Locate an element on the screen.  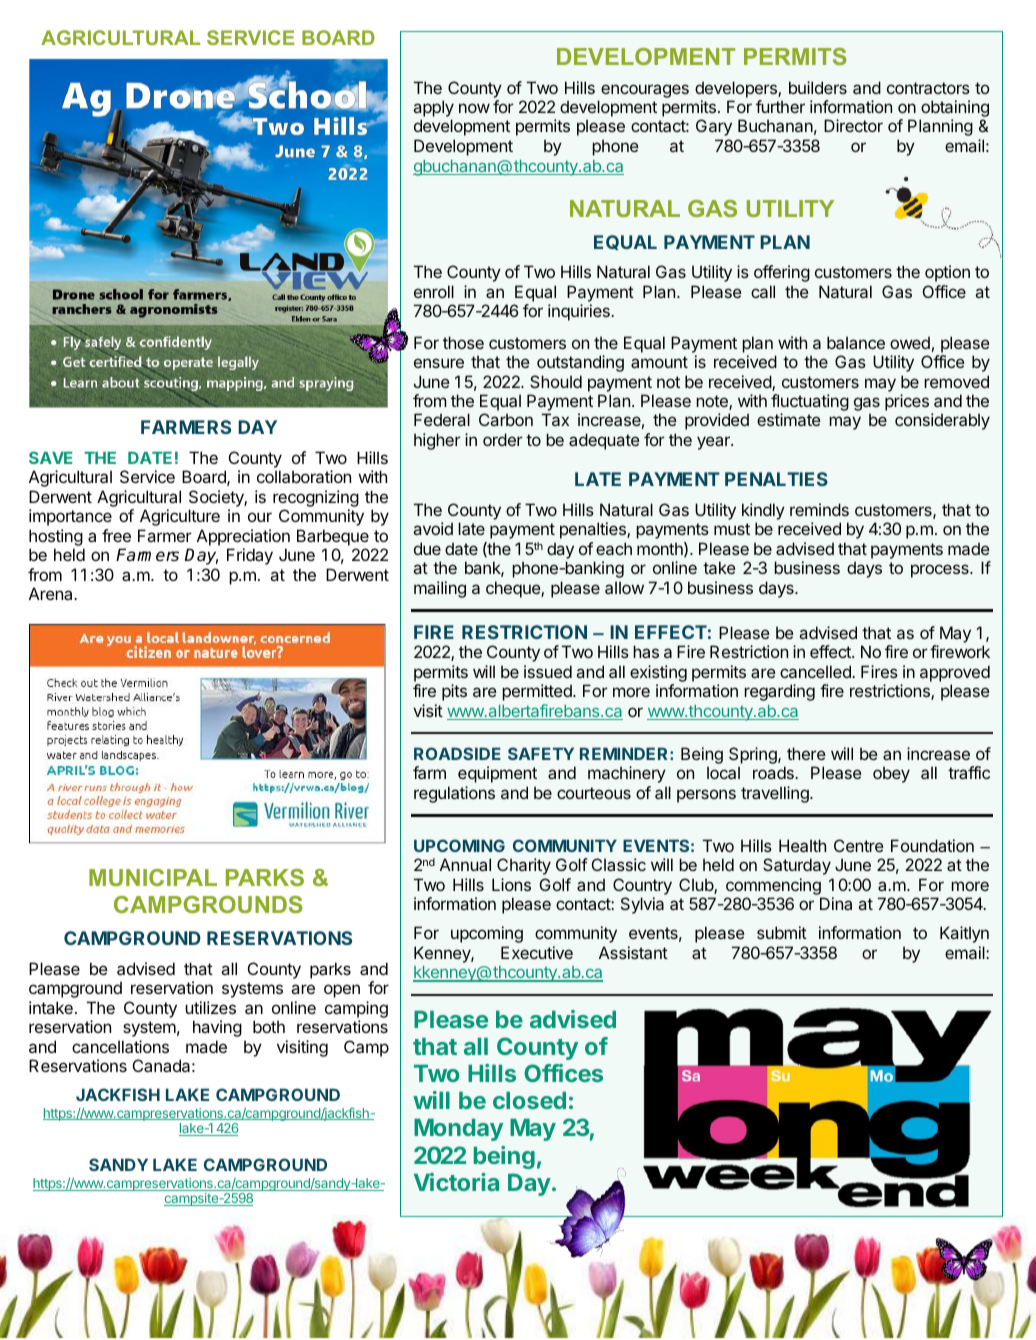
apply is located at coordinates (434, 110).
